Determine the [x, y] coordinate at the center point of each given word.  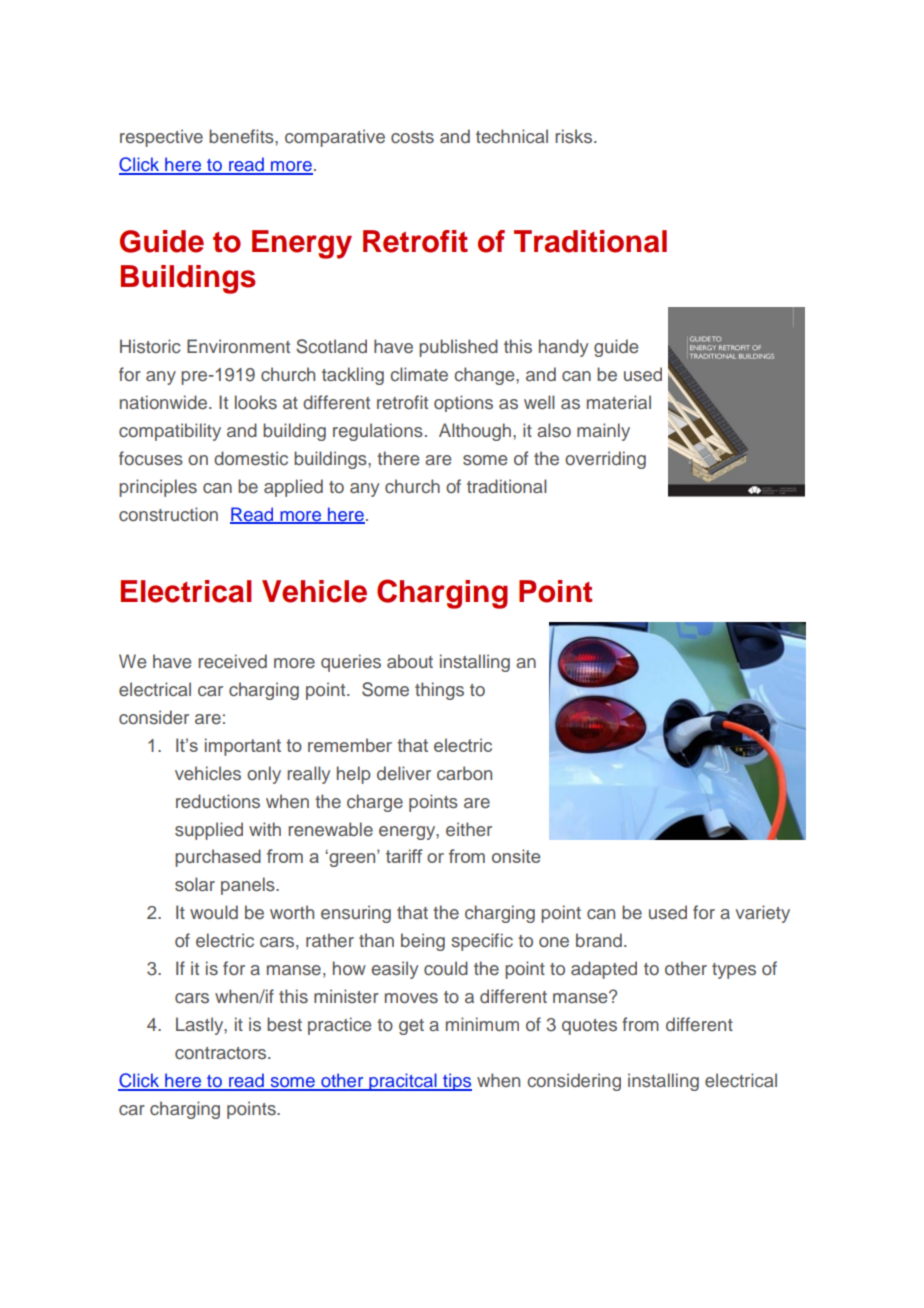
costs [412, 137]
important [243, 747]
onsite [516, 856]
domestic [251, 458]
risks [575, 136]
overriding [605, 460]
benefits [242, 136]
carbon [464, 773]
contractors [222, 1053]
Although [475, 432]
